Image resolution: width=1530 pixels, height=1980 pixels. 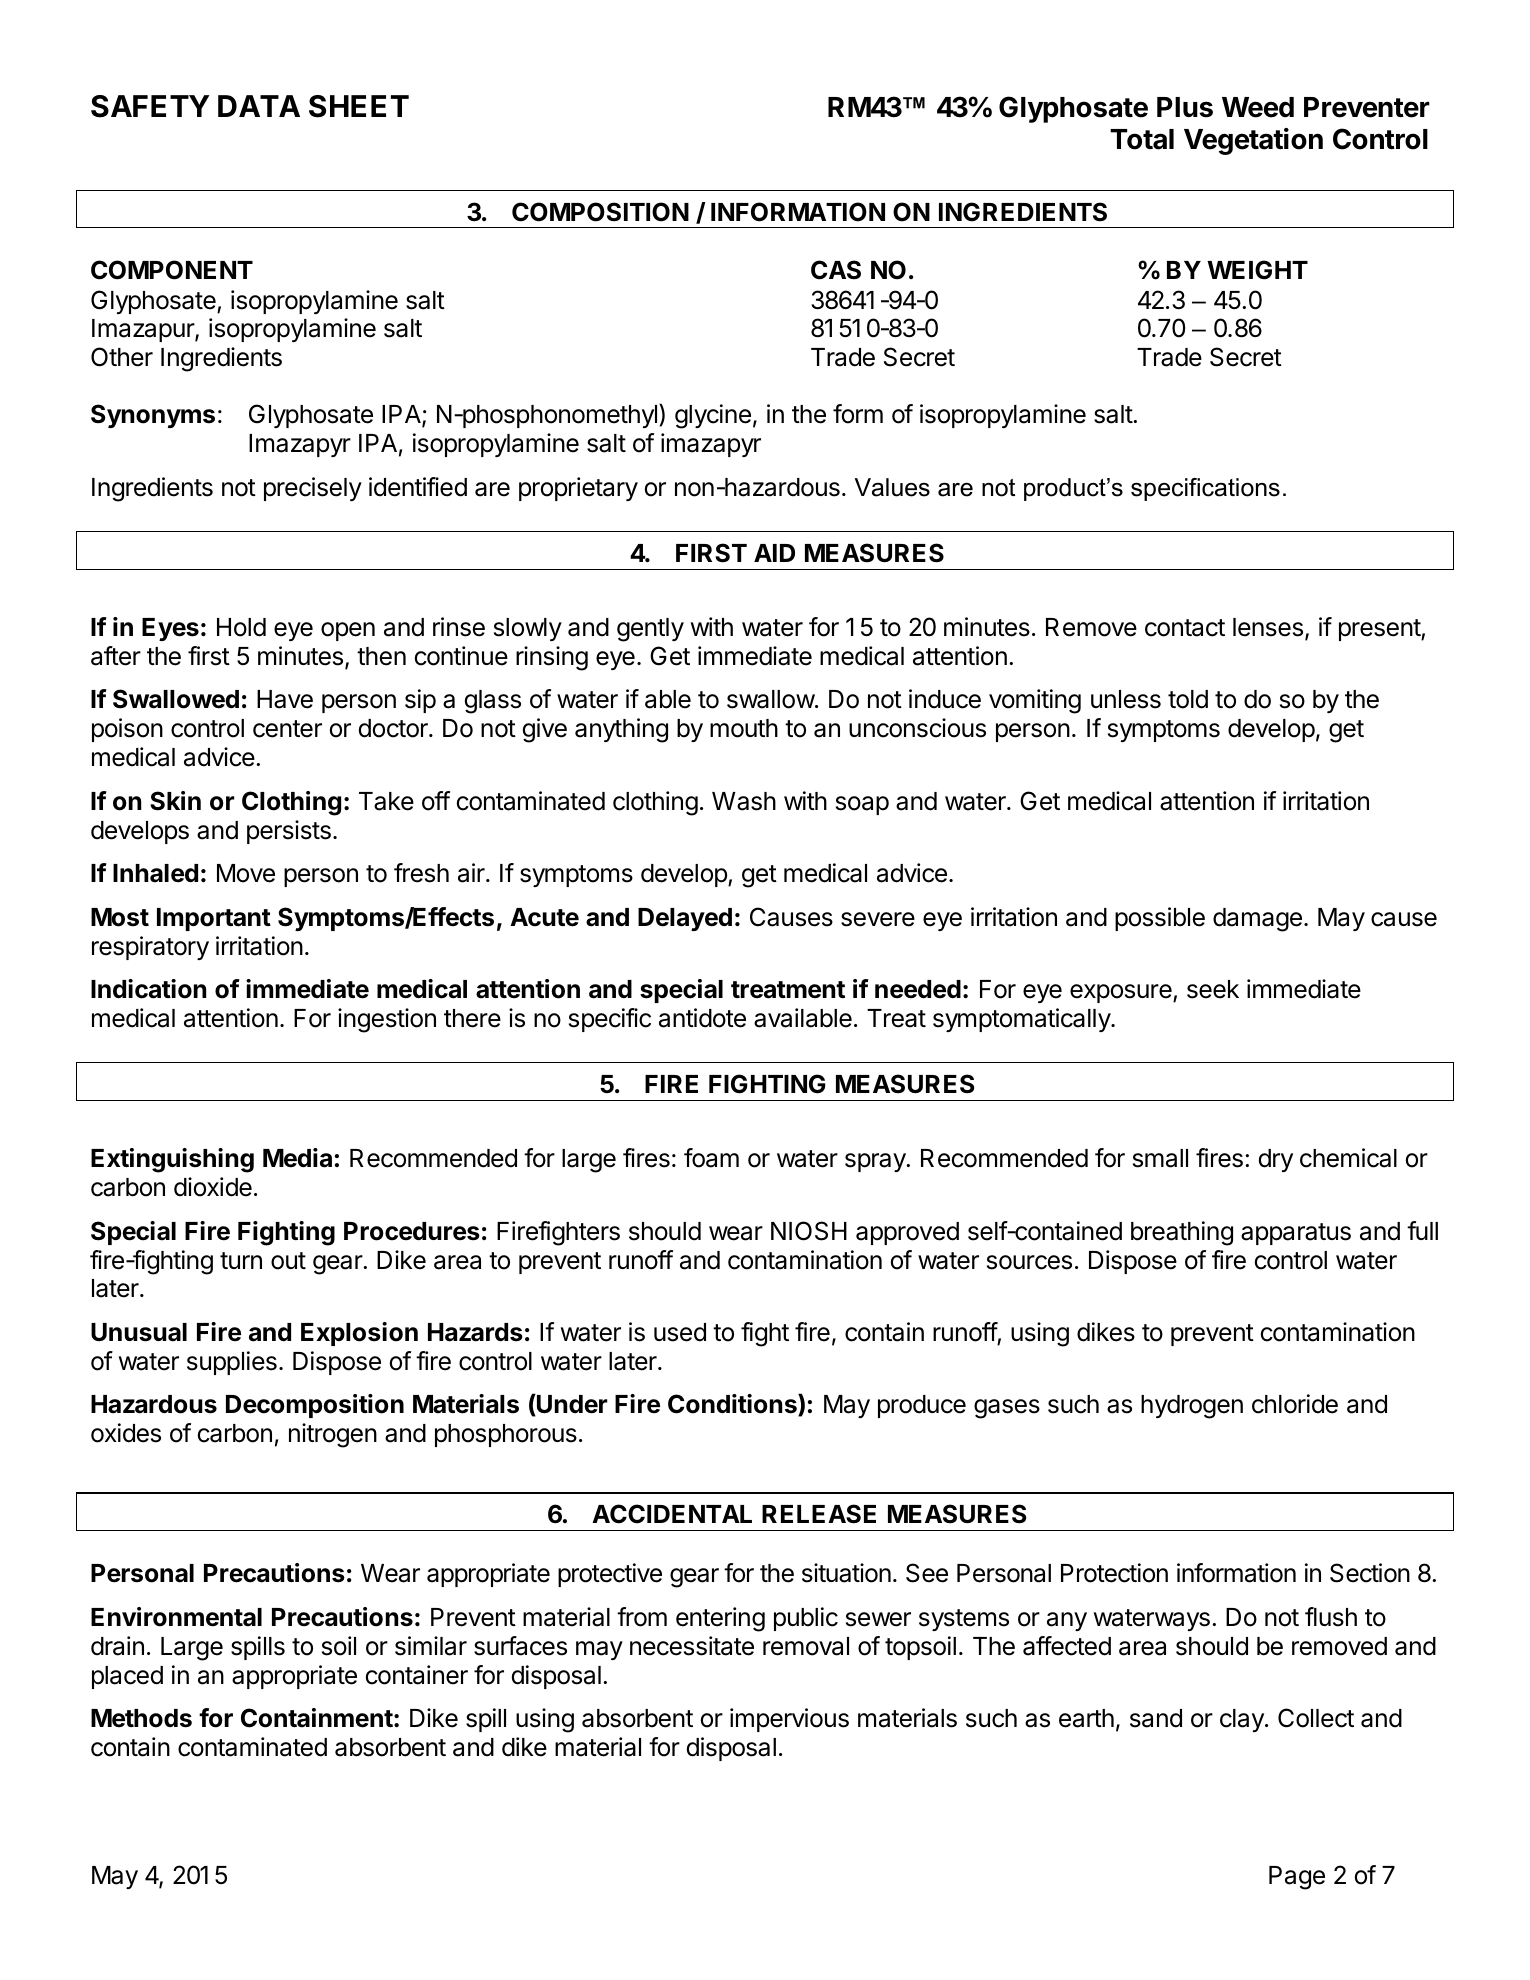 What do you see at coordinates (259, 106) in the document?
I see `DATA` at bounding box center [259, 106].
